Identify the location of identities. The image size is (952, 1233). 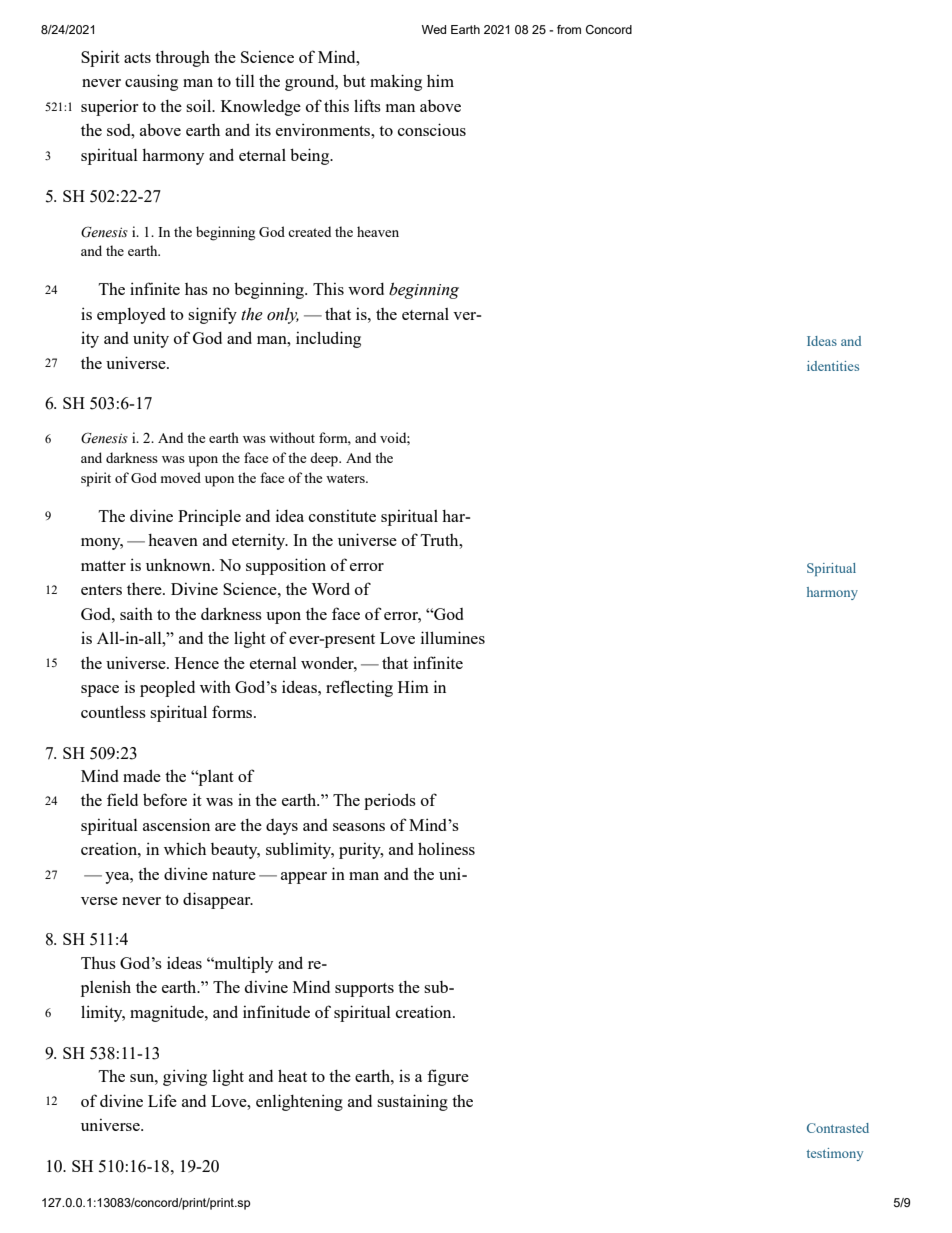
(833, 366).
